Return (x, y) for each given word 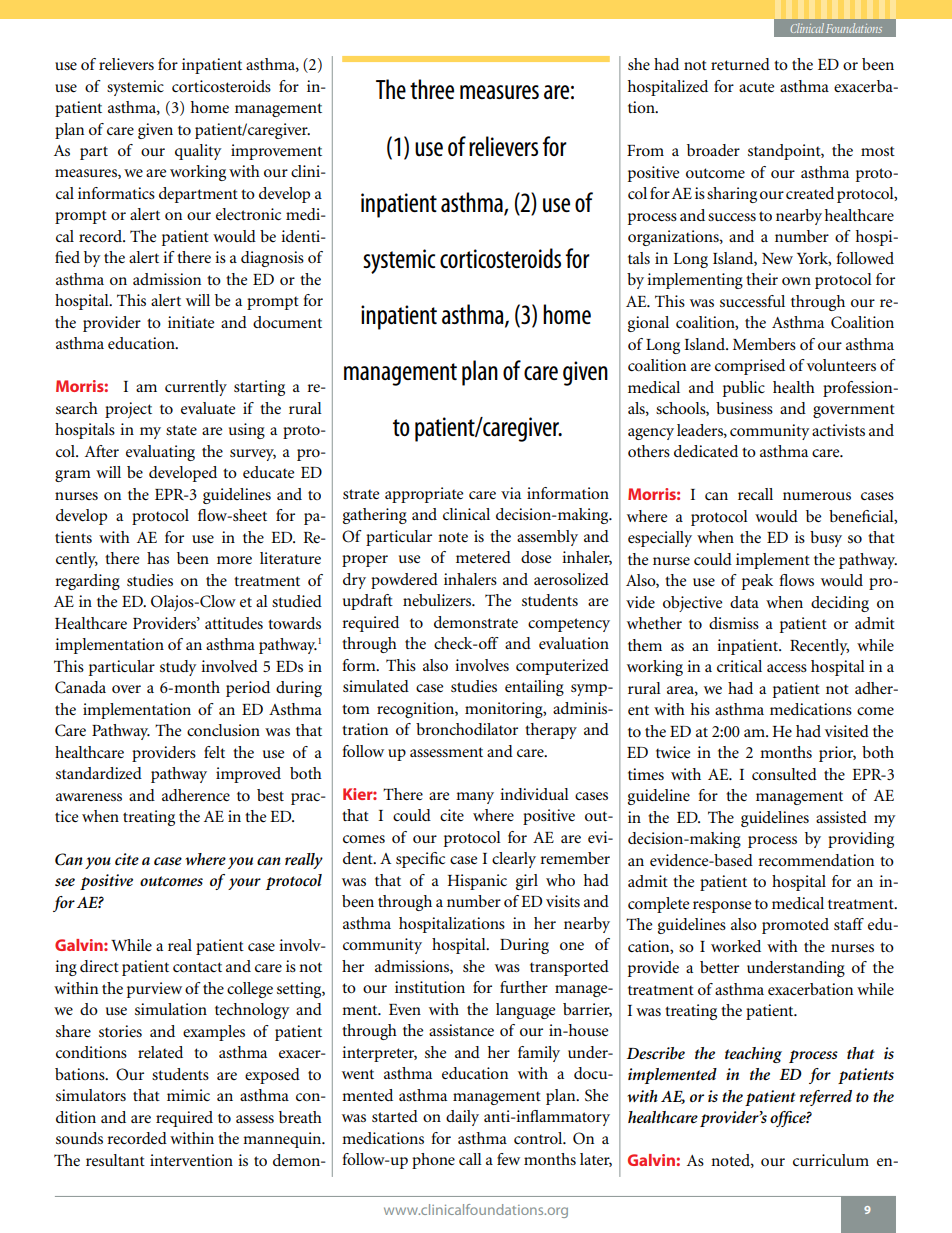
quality (198, 152)
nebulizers (438, 600)
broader (713, 150)
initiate (191, 322)
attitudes (234, 623)
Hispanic (477, 882)
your (244, 884)
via (511, 493)
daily (462, 1118)
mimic (188, 1095)
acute (756, 87)
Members (764, 344)
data (744, 602)
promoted (795, 926)
